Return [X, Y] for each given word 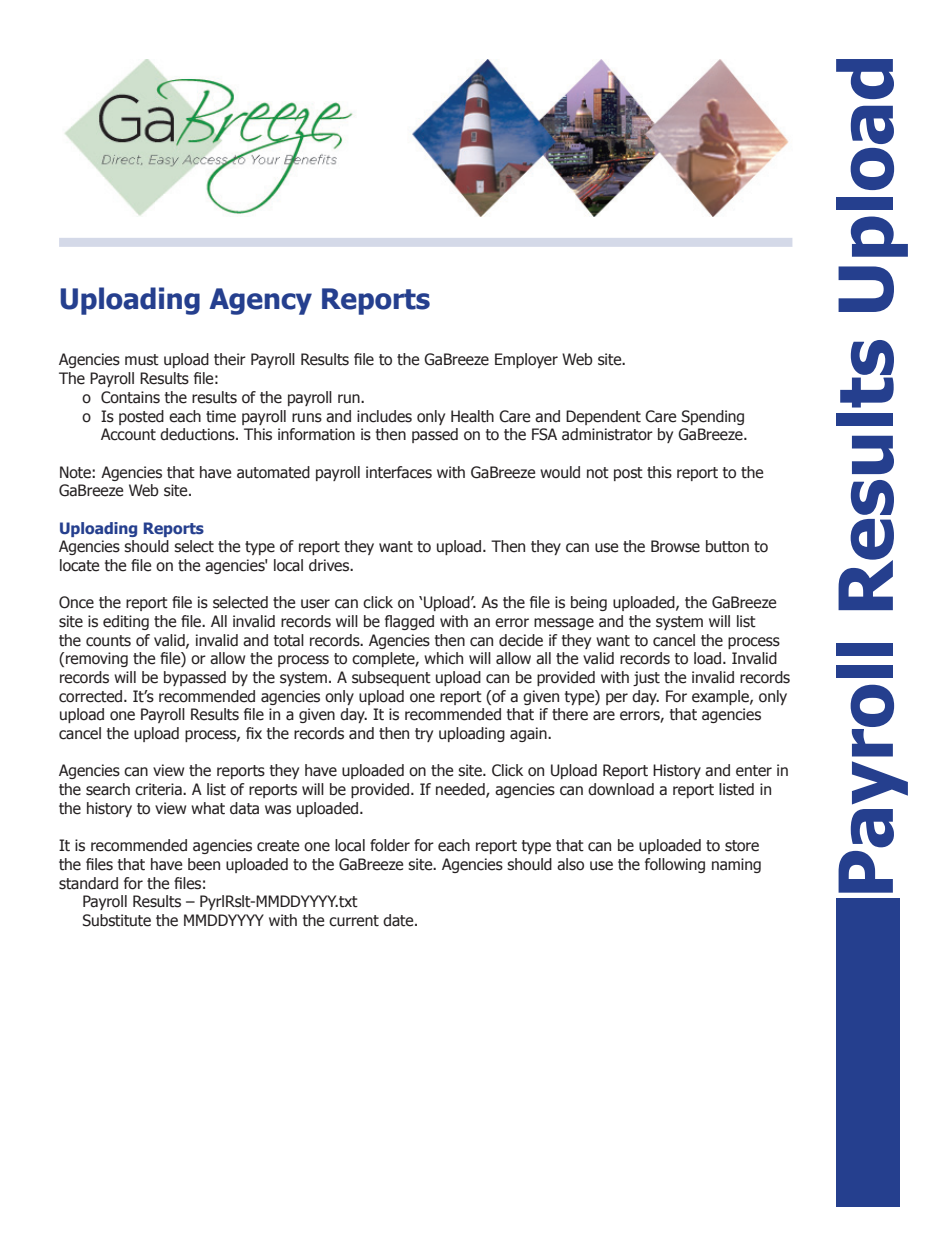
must [142, 360]
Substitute [117, 920]
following [675, 865]
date [399, 920]
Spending [713, 417]
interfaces [399, 472]
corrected [92, 696]
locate [79, 565]
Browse [675, 546]
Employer [526, 360]
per [617, 699]
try [424, 735]
